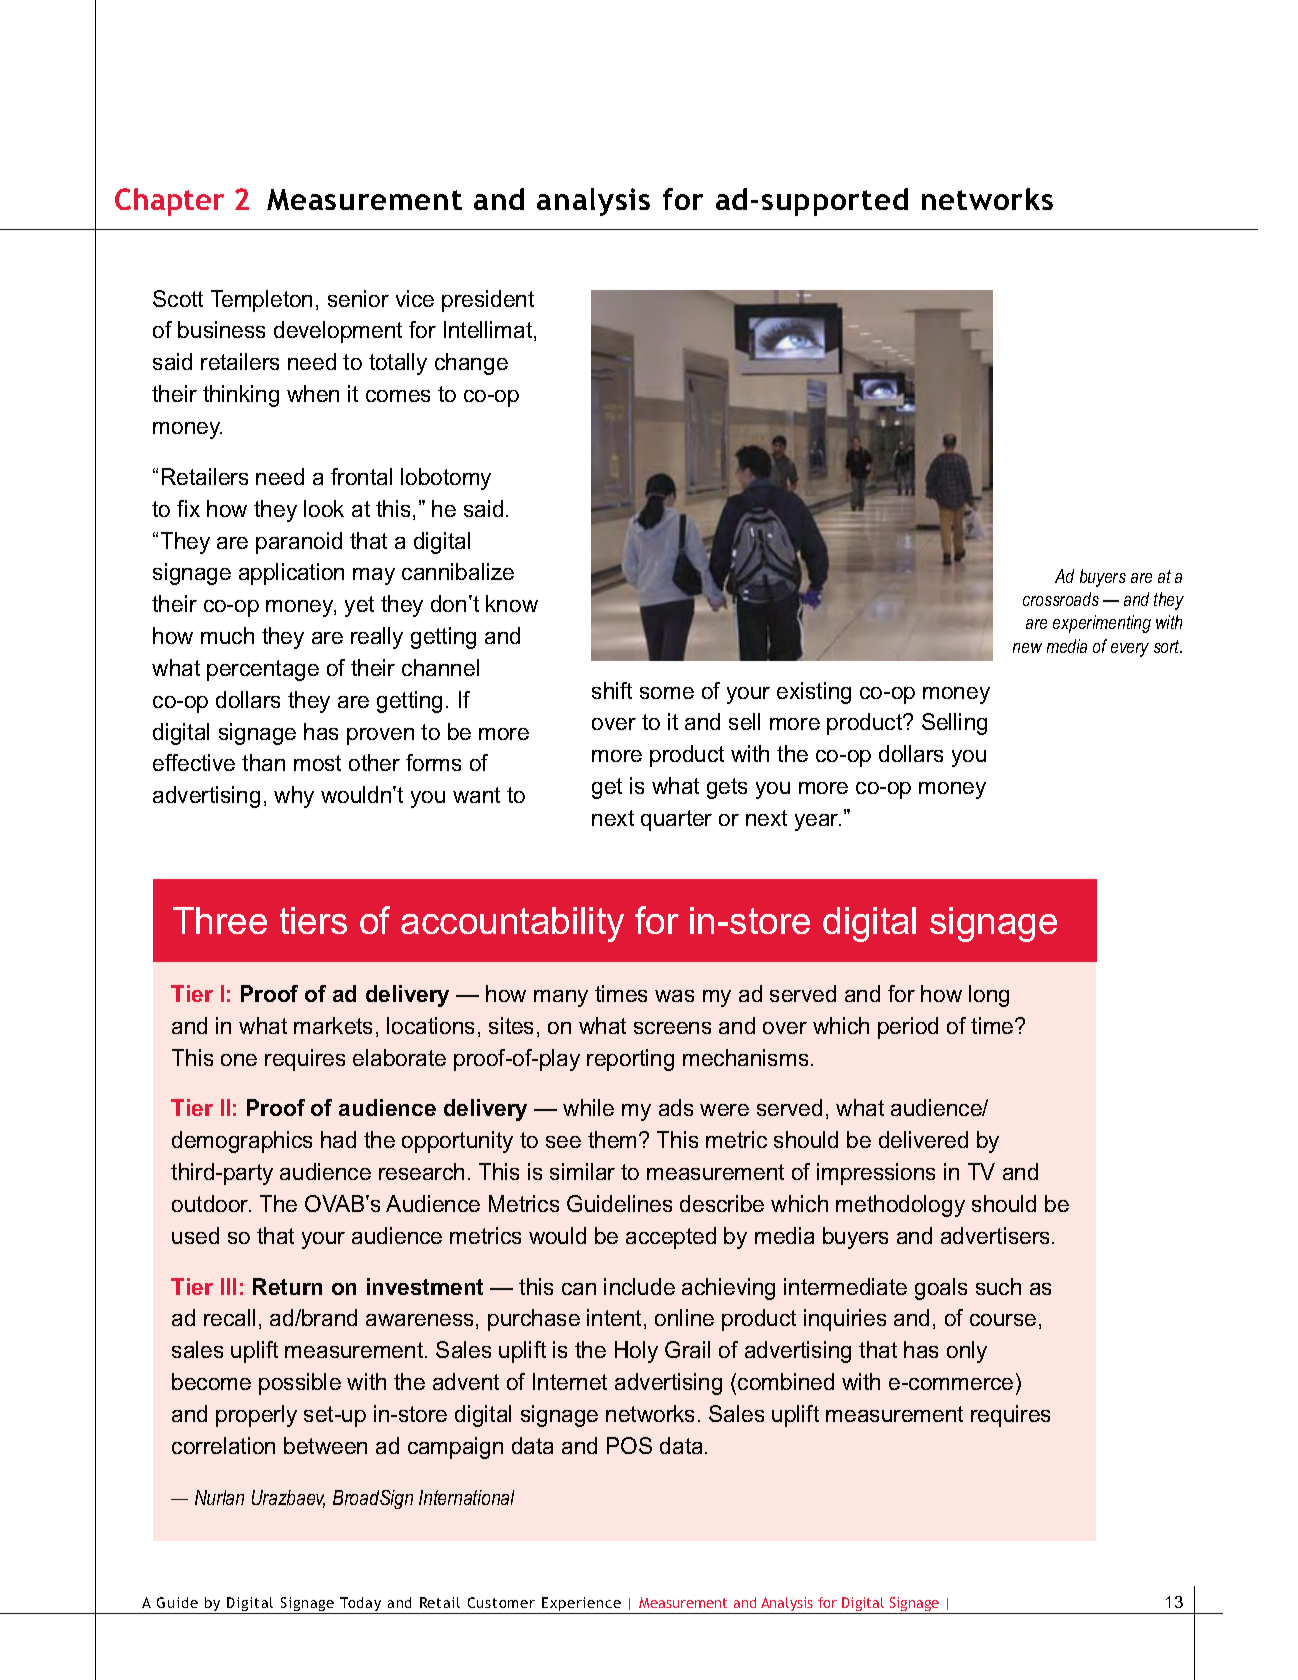  Describe the element at coordinates (672, 1028) in the page. I see `screens` at that location.
